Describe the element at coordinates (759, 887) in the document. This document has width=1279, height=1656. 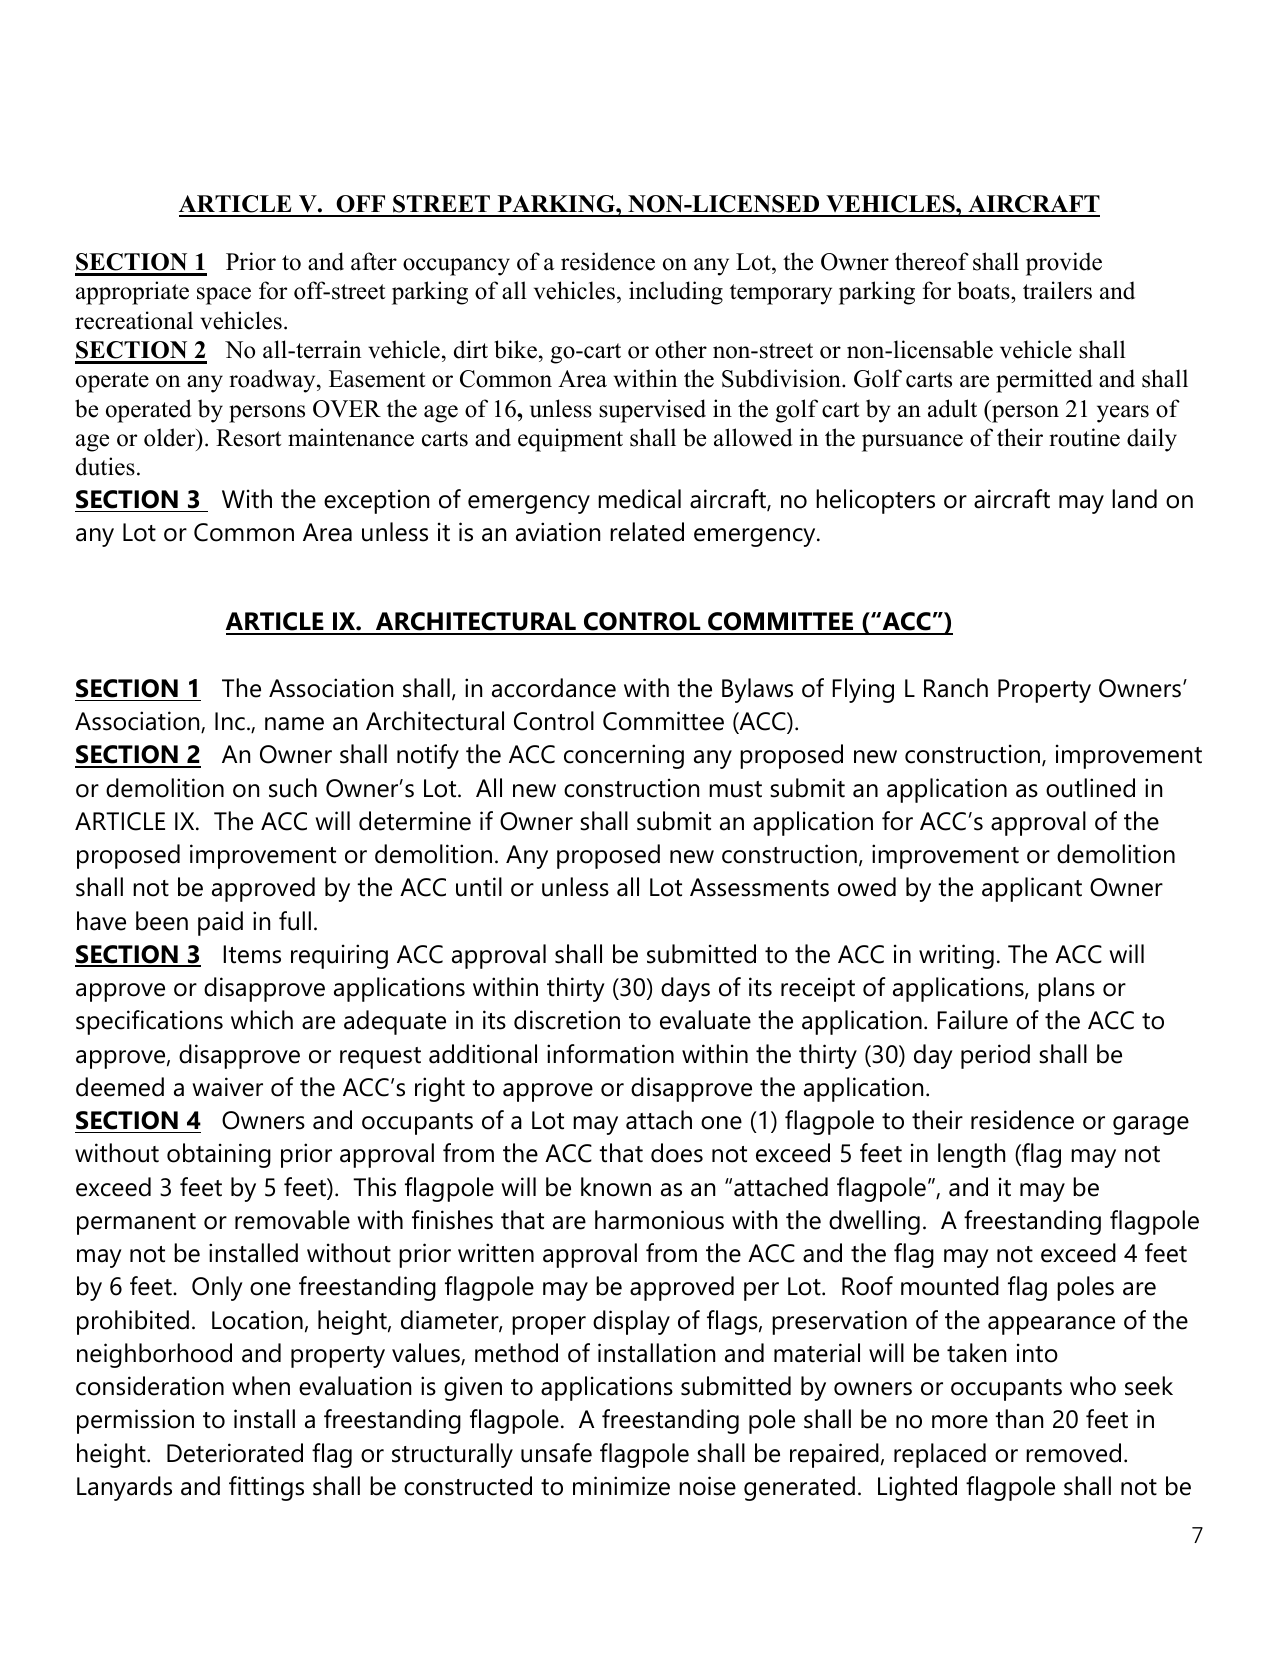
I see `Assessments` at that location.
